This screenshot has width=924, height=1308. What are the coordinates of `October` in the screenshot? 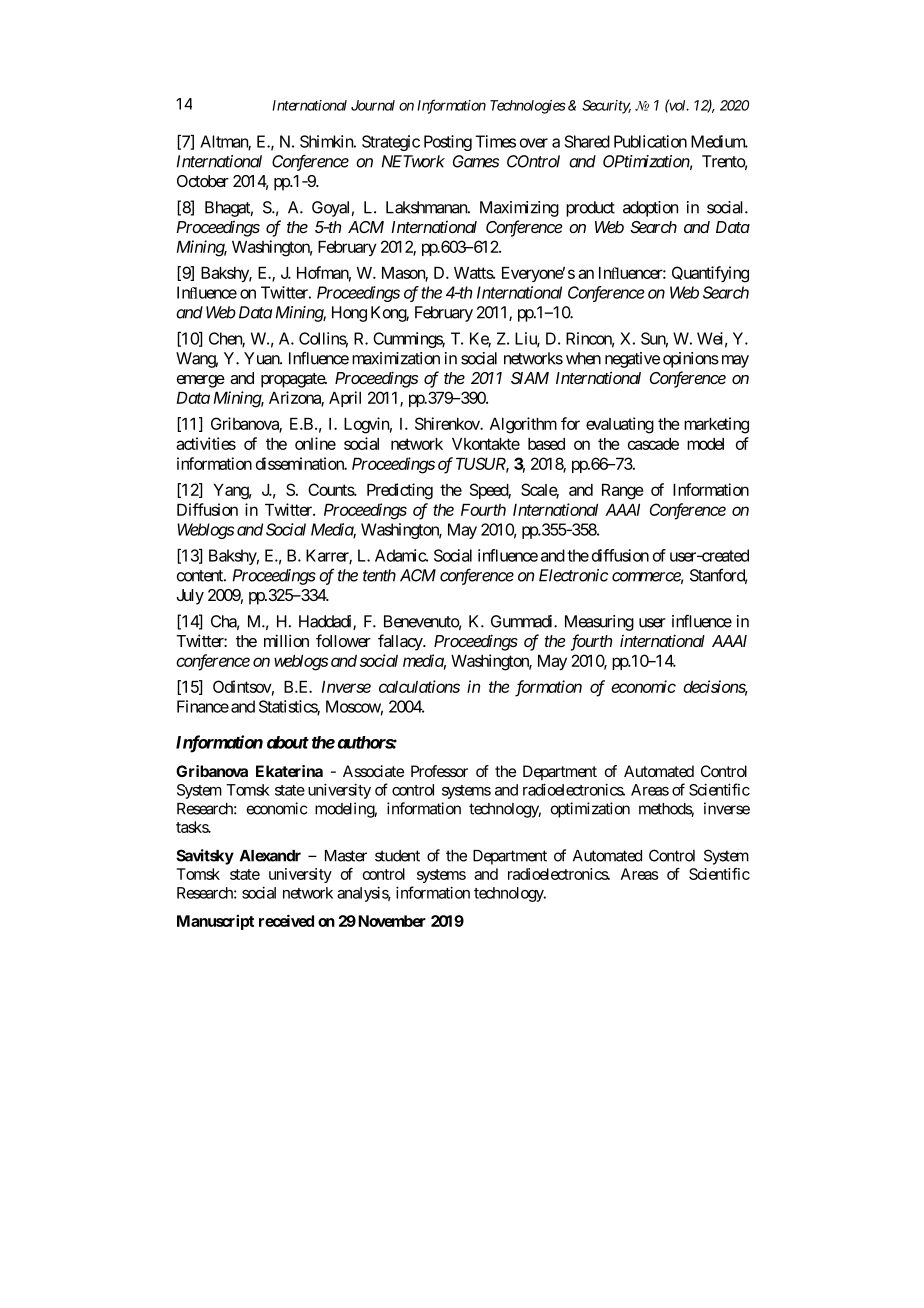 It's located at (203, 181).
